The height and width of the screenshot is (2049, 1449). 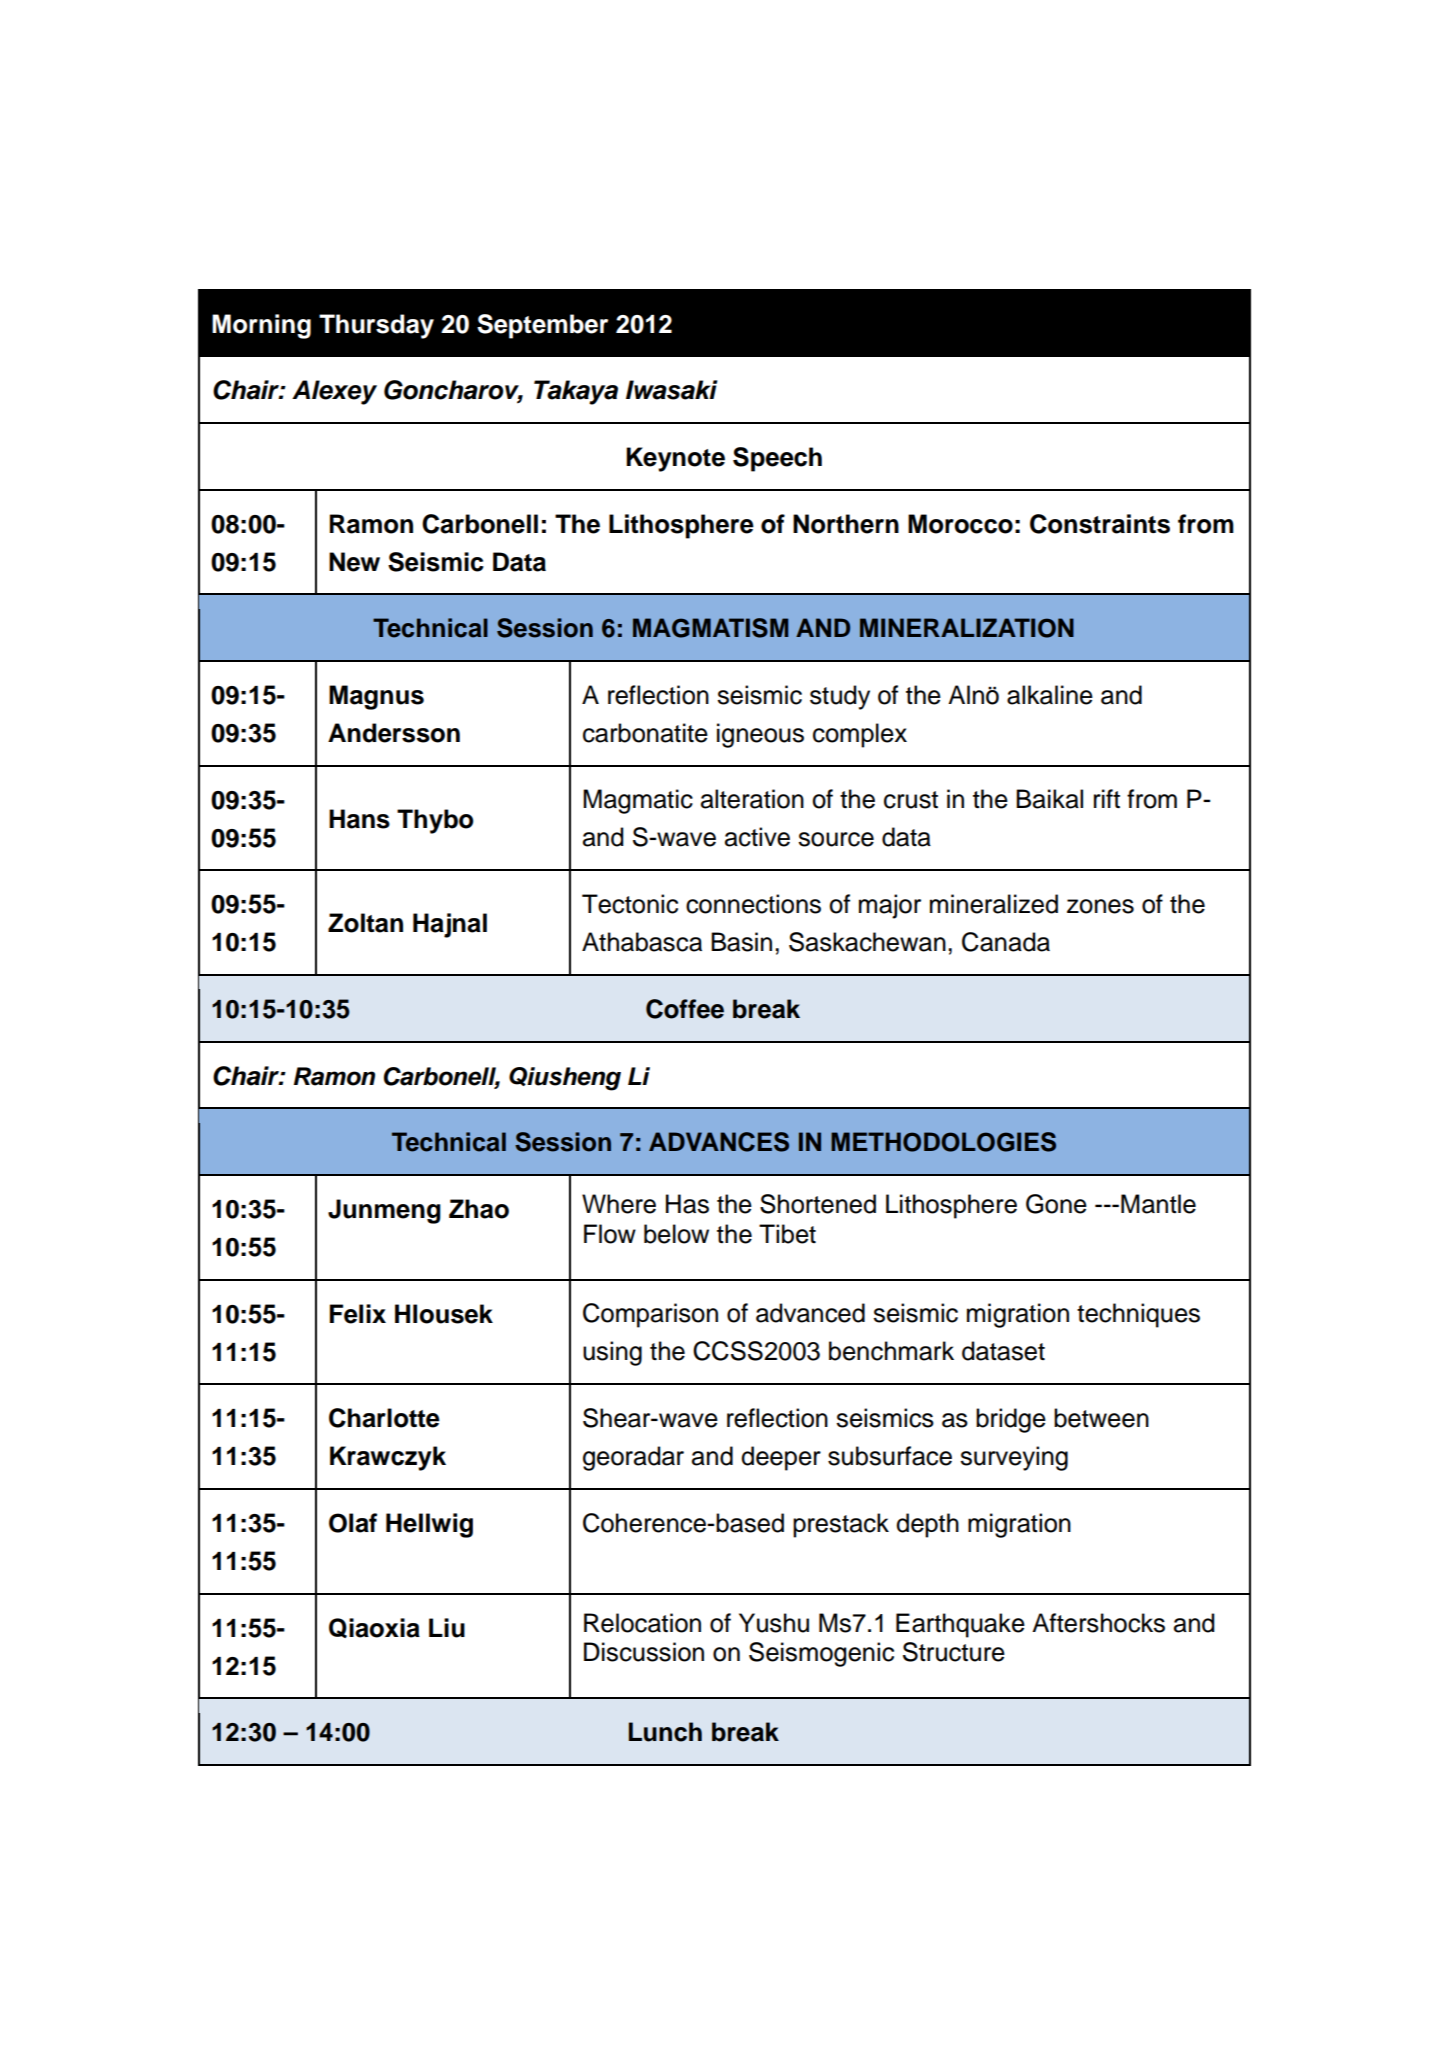 What do you see at coordinates (719, 1142) in the screenshot?
I see `ADVANCES` at bounding box center [719, 1142].
